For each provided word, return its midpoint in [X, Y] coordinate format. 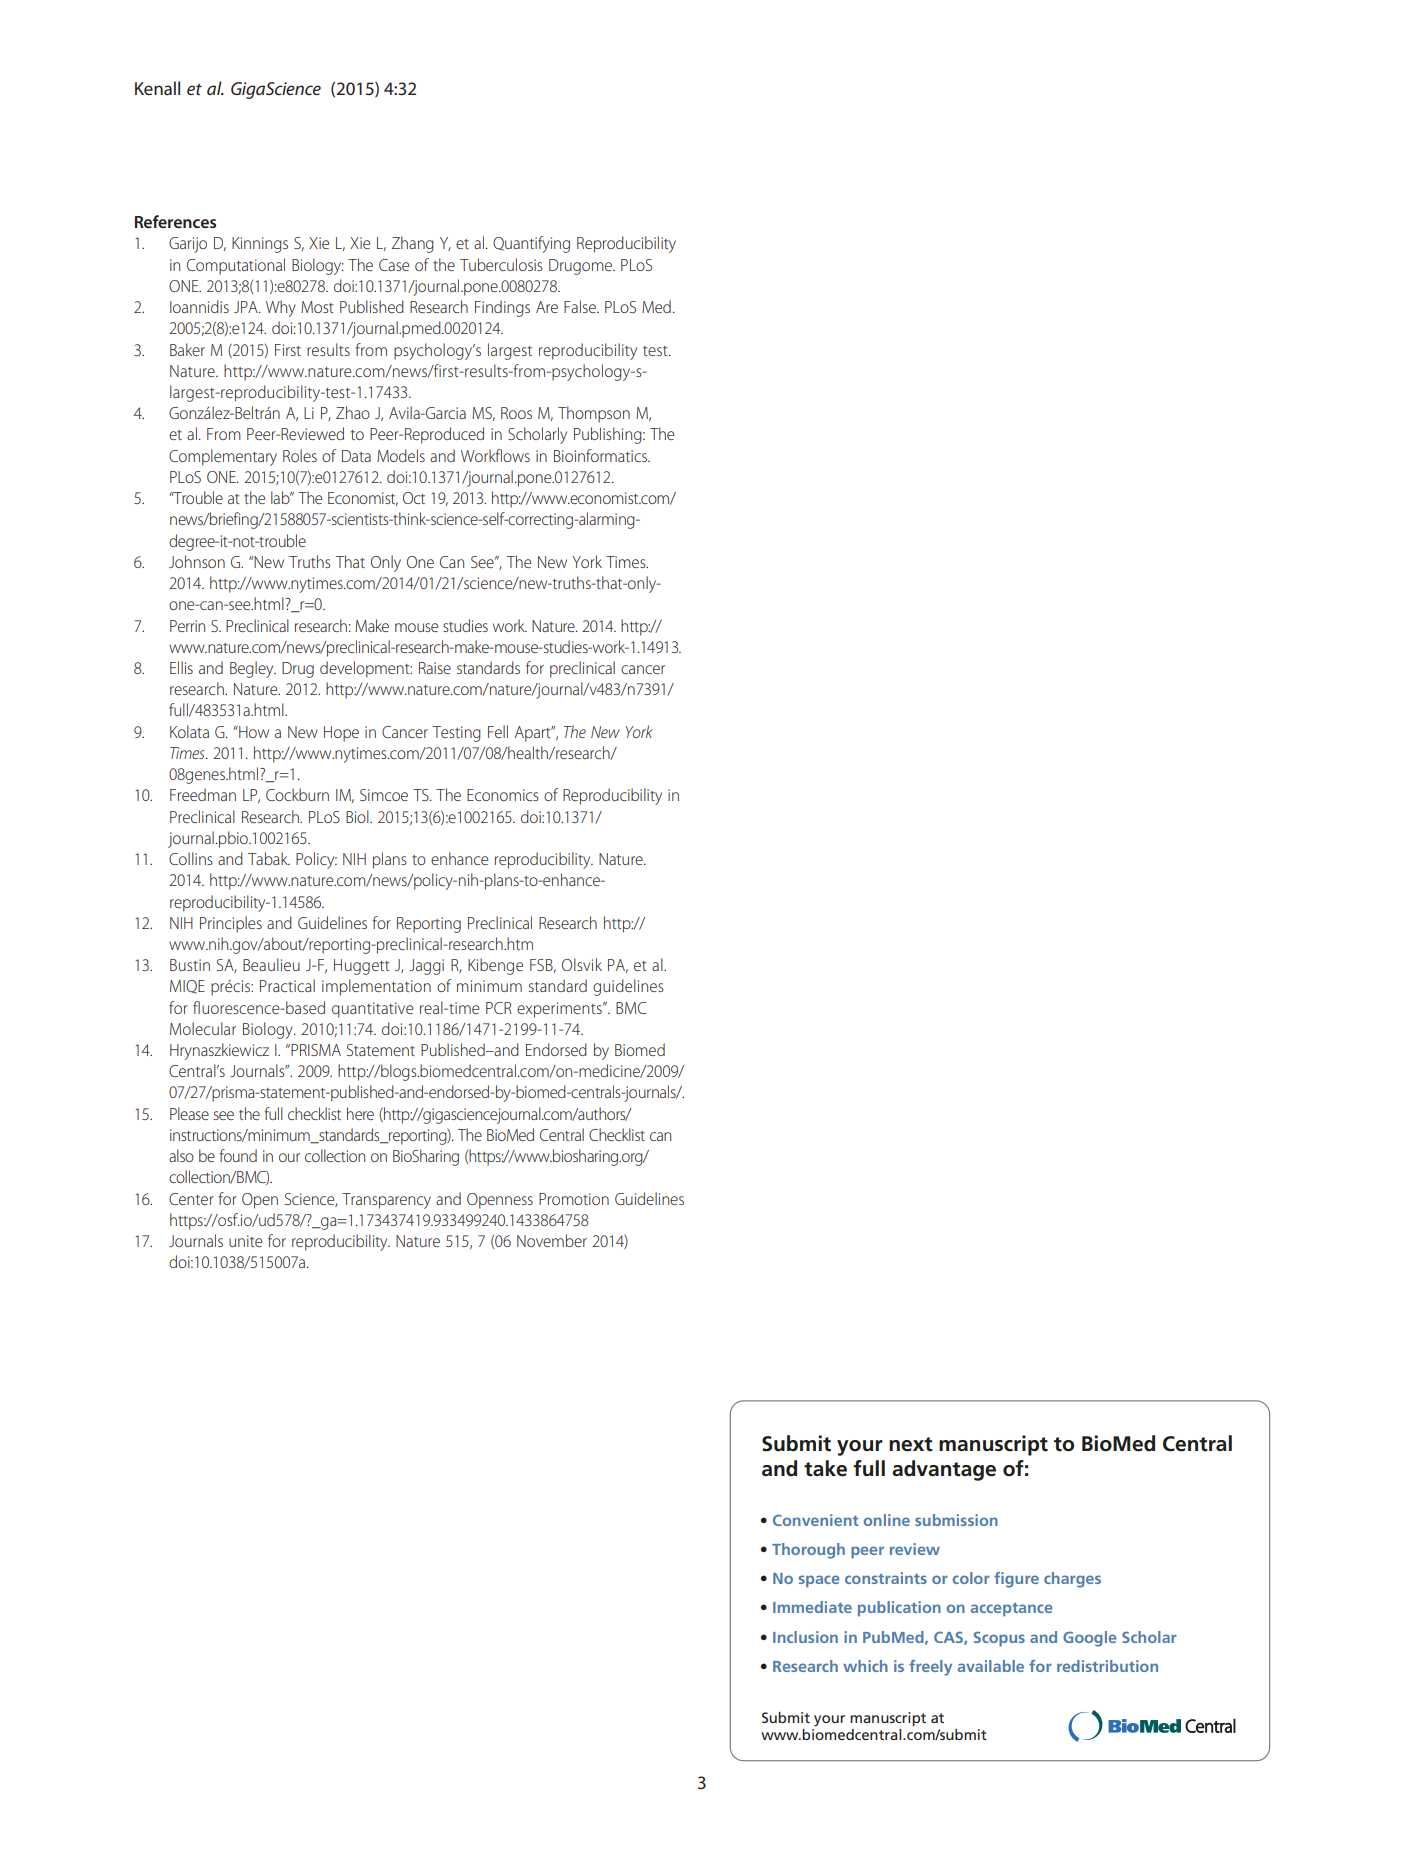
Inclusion [805, 1637]
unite [245, 1241]
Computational [236, 266]
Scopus [999, 1639]
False [581, 306]
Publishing [609, 435]
